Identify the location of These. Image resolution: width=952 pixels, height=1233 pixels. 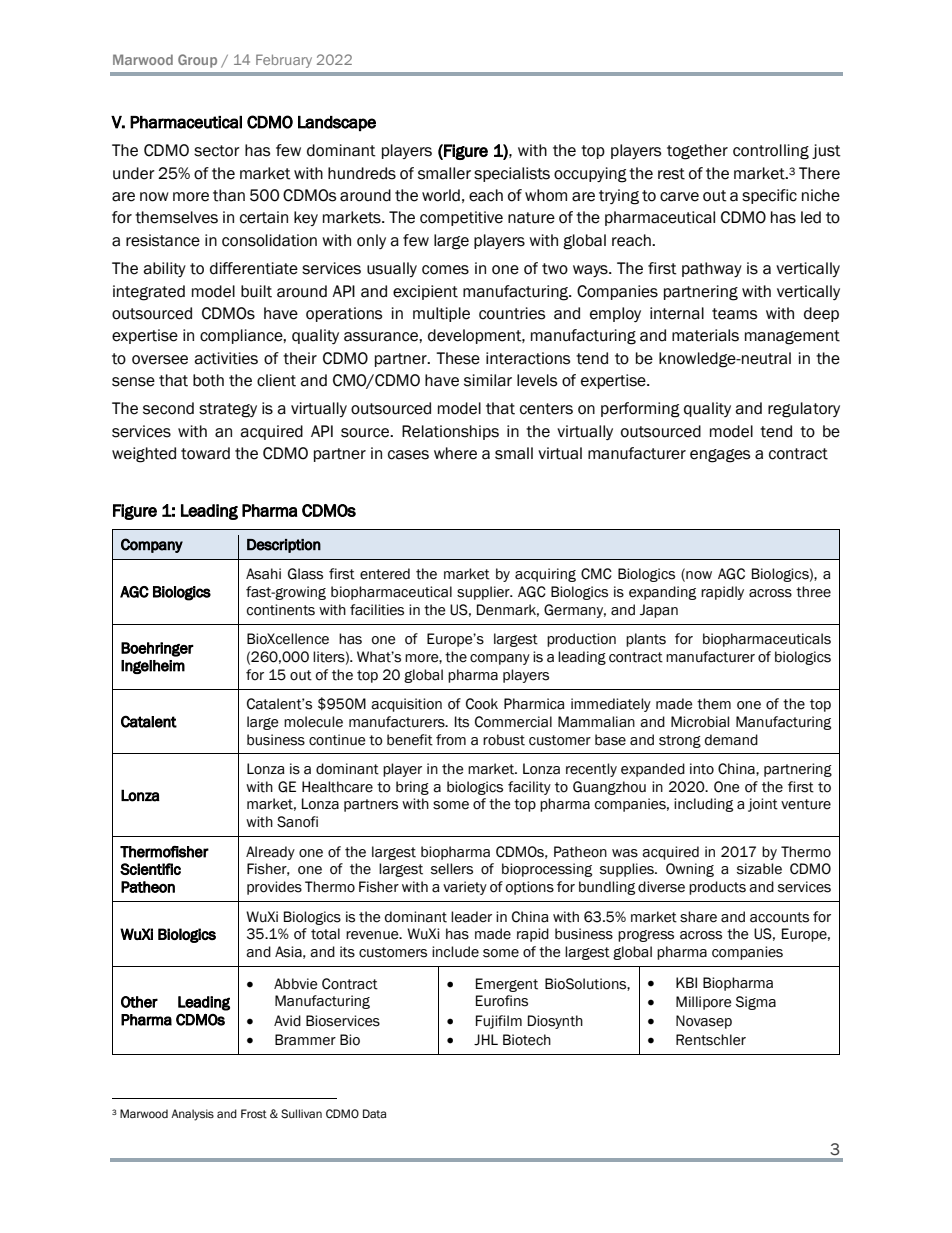
(458, 358).
